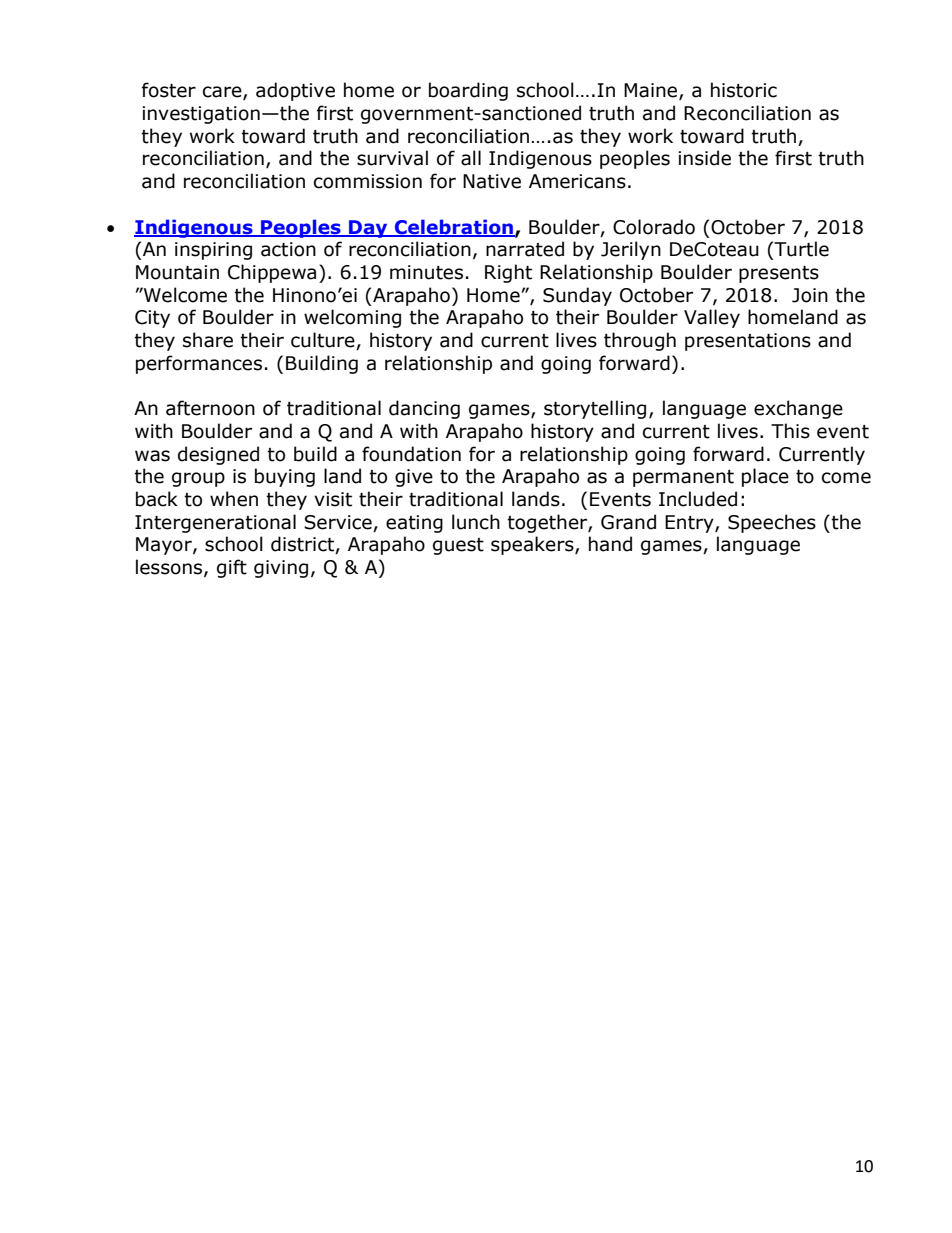  What do you see at coordinates (208, 340) in the screenshot?
I see `share` at bounding box center [208, 340].
